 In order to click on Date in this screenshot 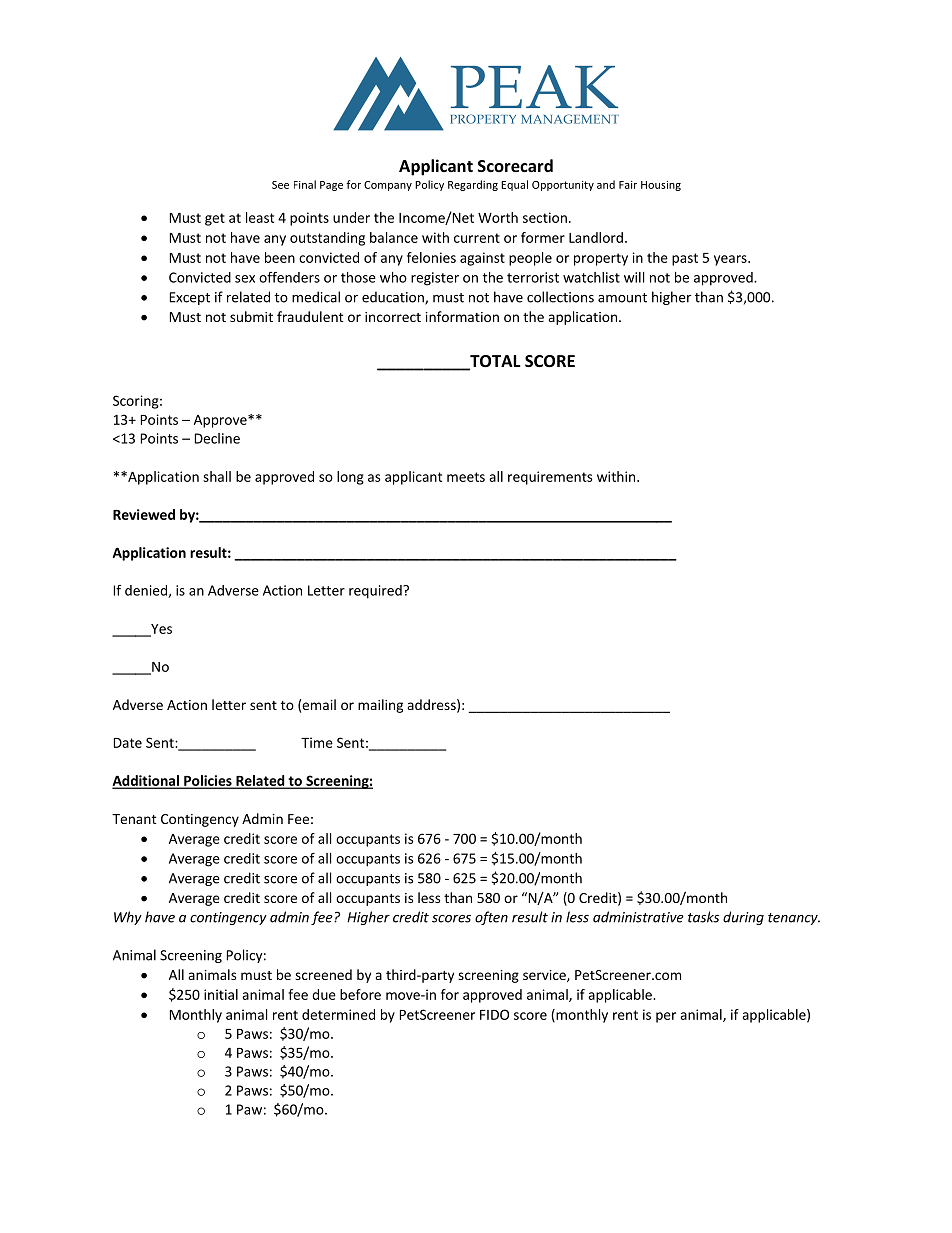, I will do `click(128, 743)`.
